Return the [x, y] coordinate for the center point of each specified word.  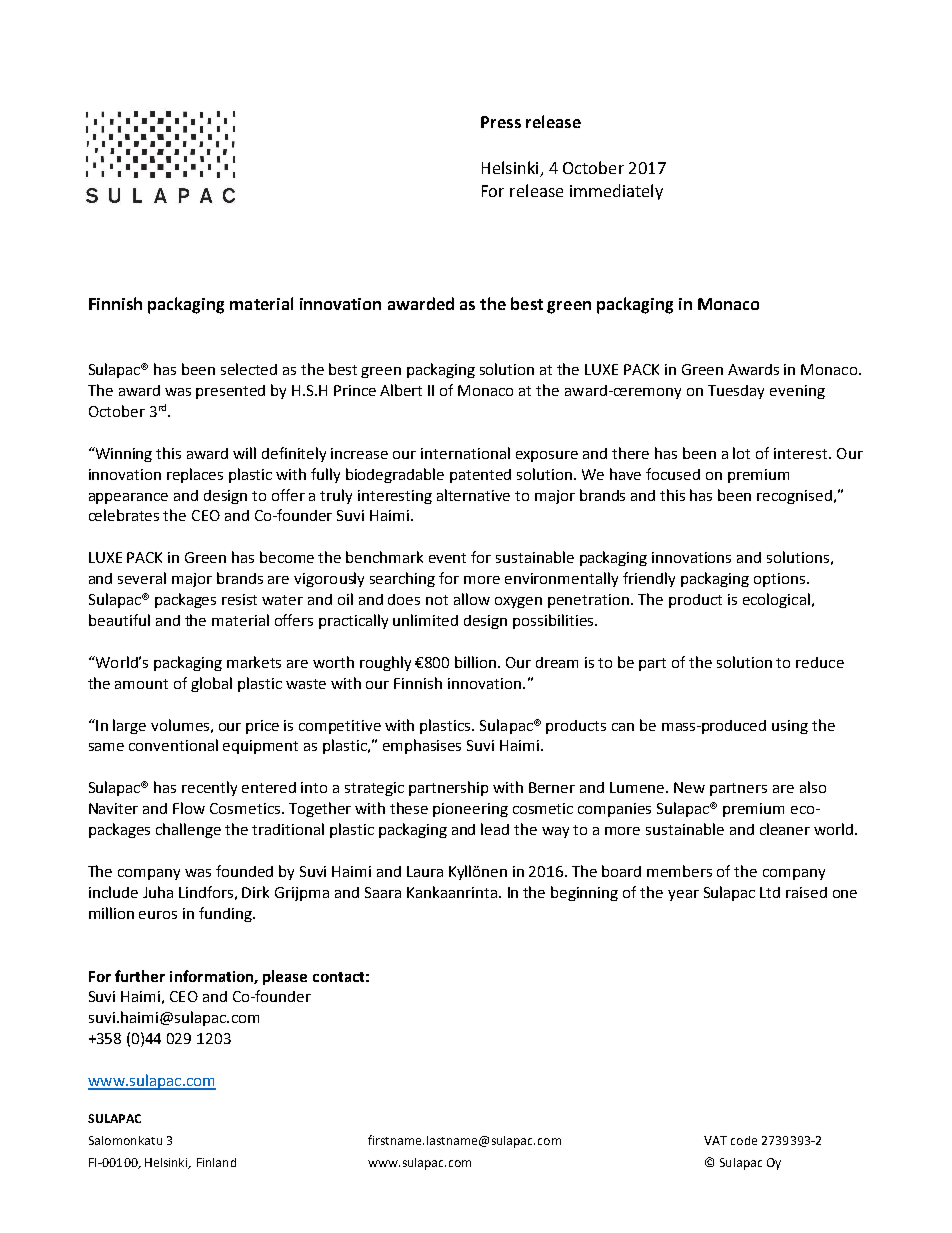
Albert [401, 390]
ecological [776, 600]
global [211, 684]
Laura [425, 871]
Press [501, 122]
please [285, 977]
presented [230, 392]
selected [249, 369]
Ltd [770, 892]
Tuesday [736, 392]
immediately [616, 192]
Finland [216, 1162]
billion [475, 662]
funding [226, 914]
